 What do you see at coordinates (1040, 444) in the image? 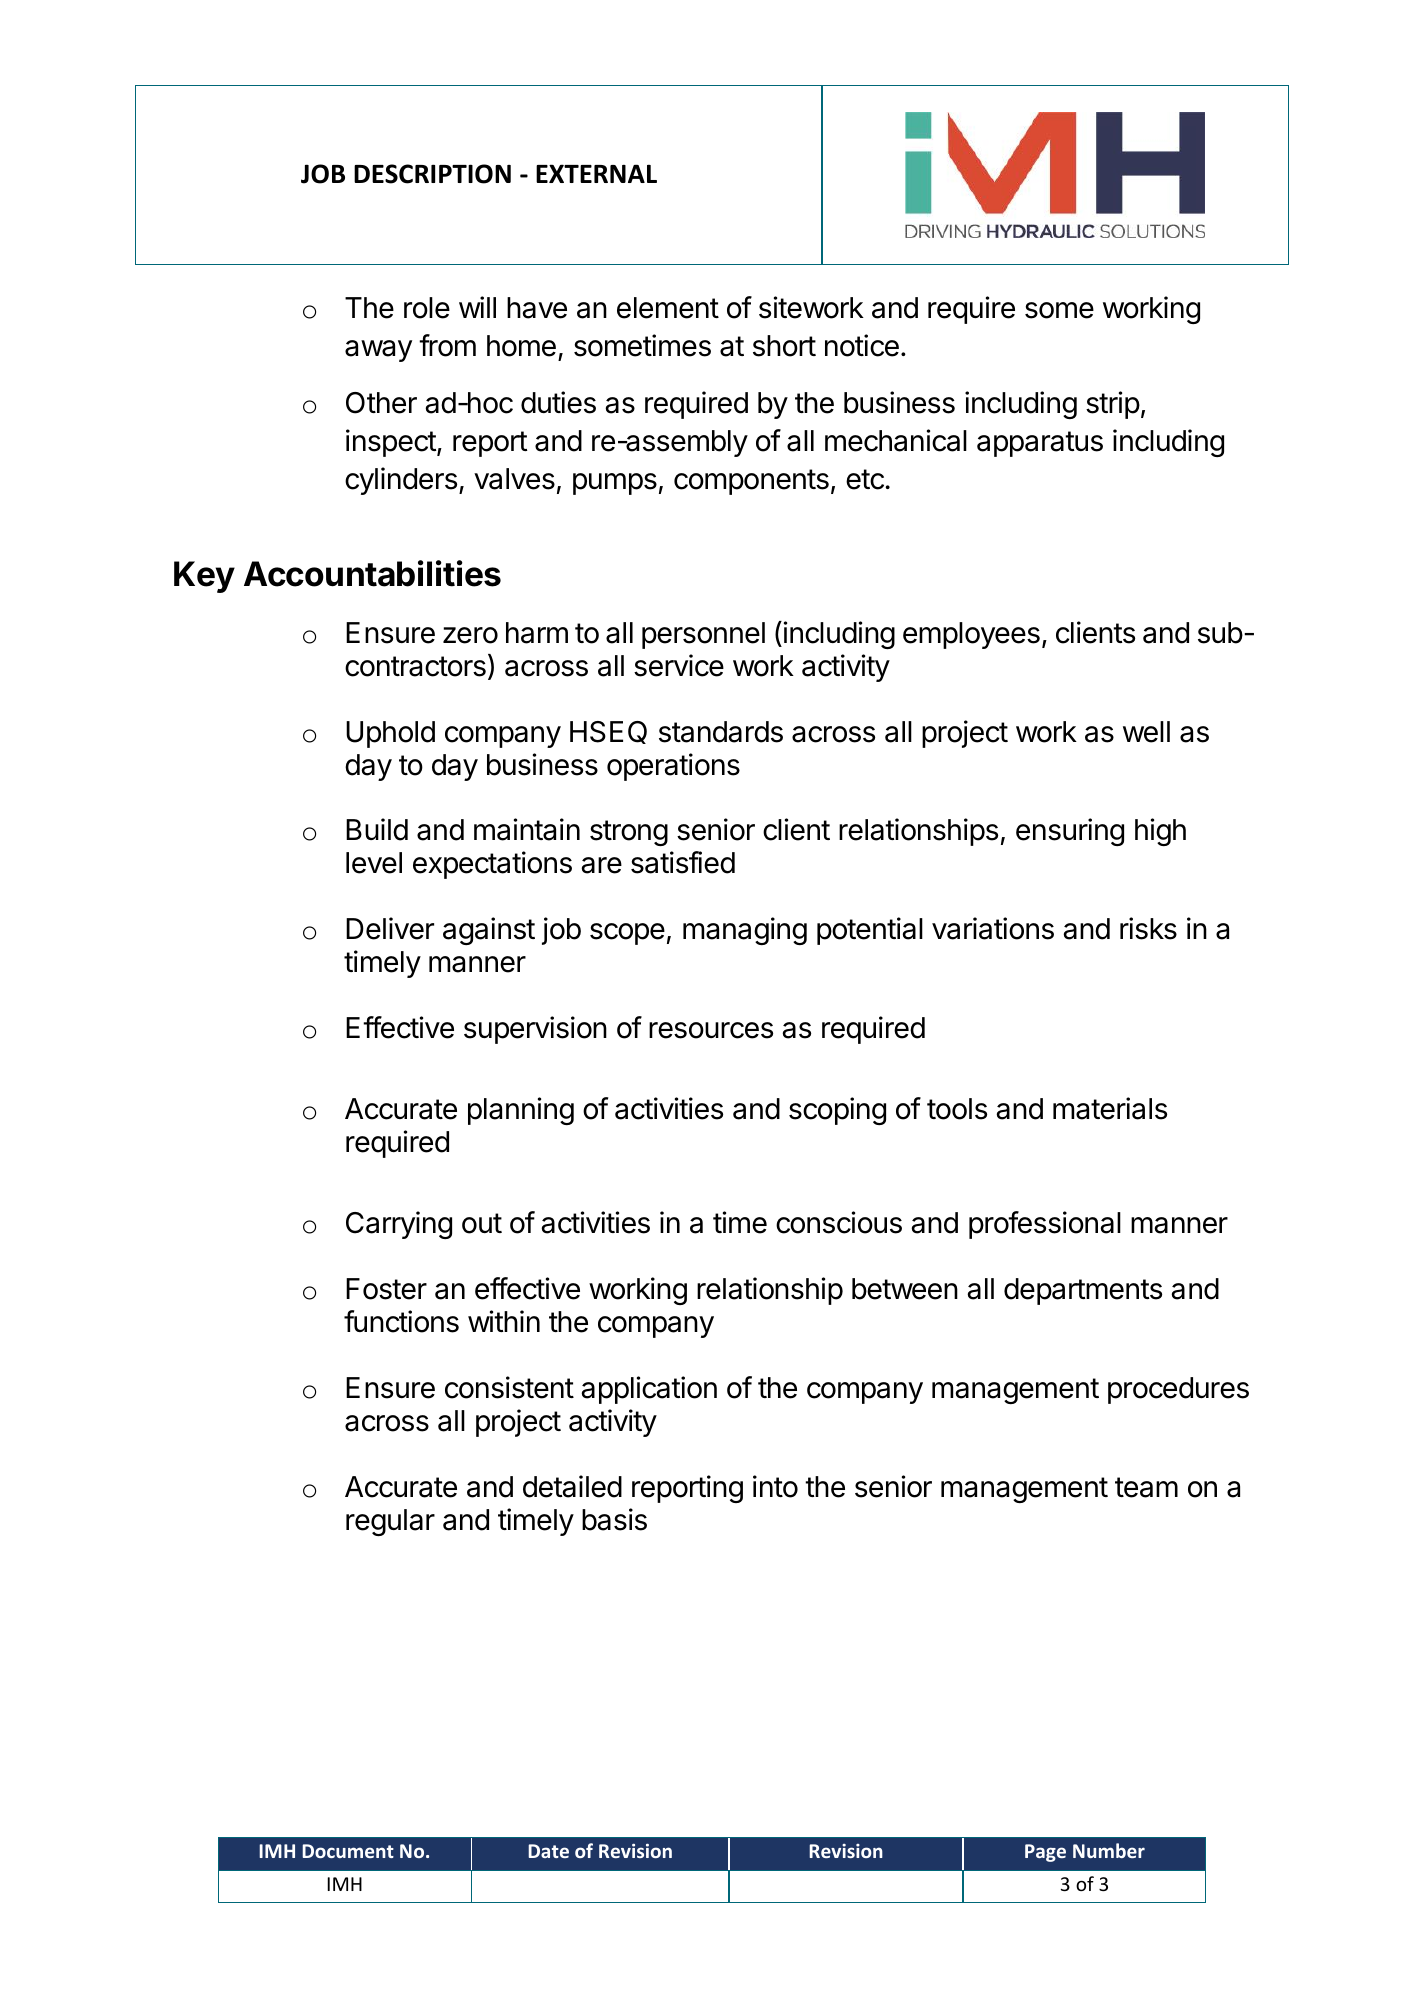
I see `apparatus` at bounding box center [1040, 444].
